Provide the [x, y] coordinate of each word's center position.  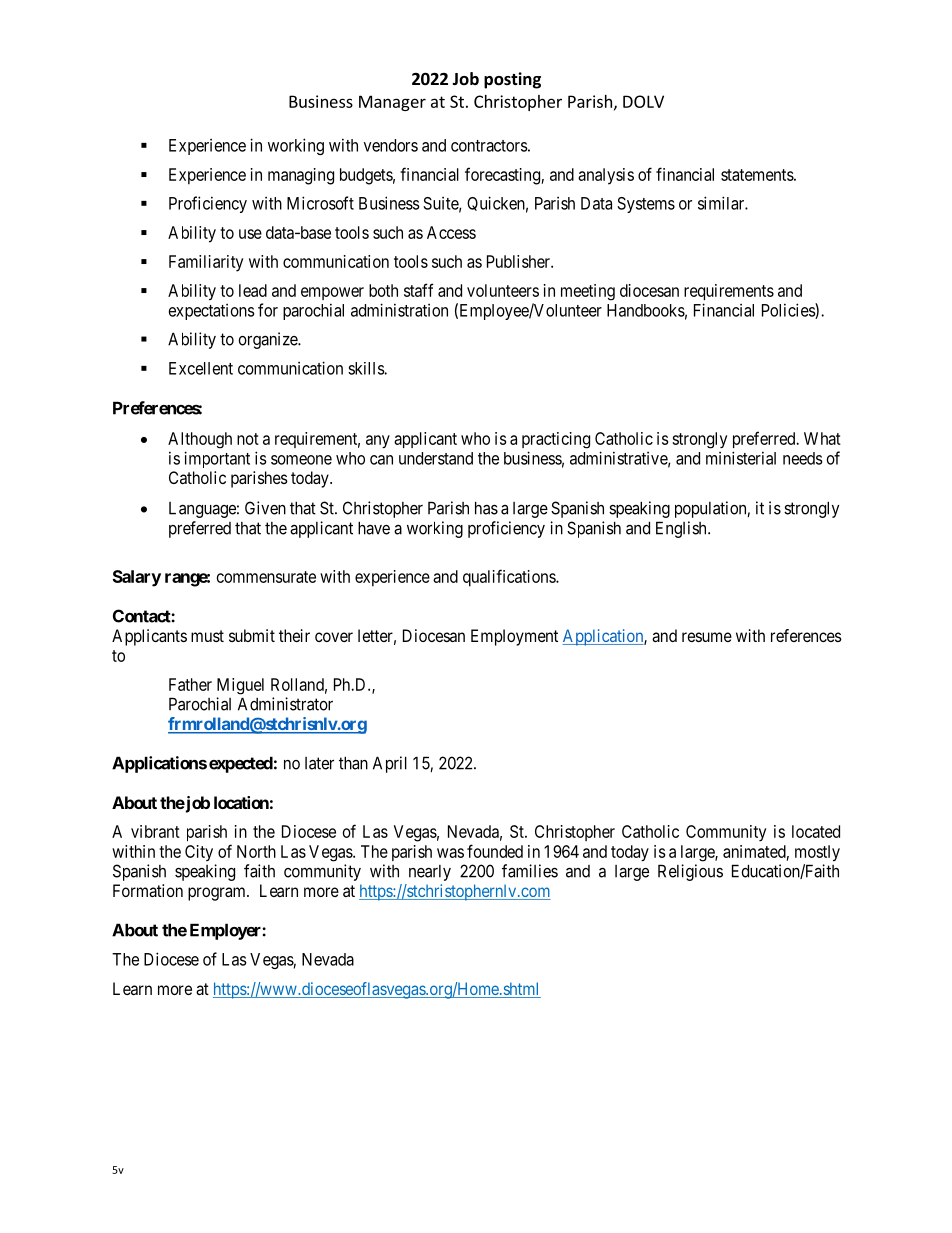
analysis [606, 176]
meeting [588, 292]
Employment [514, 637]
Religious [690, 872]
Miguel [240, 686]
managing [301, 176]
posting [512, 80]
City [199, 853]
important [217, 459]
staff [419, 290]
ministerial [741, 458]
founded [495, 851]
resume [707, 637]
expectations [212, 312]
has [486, 508]
